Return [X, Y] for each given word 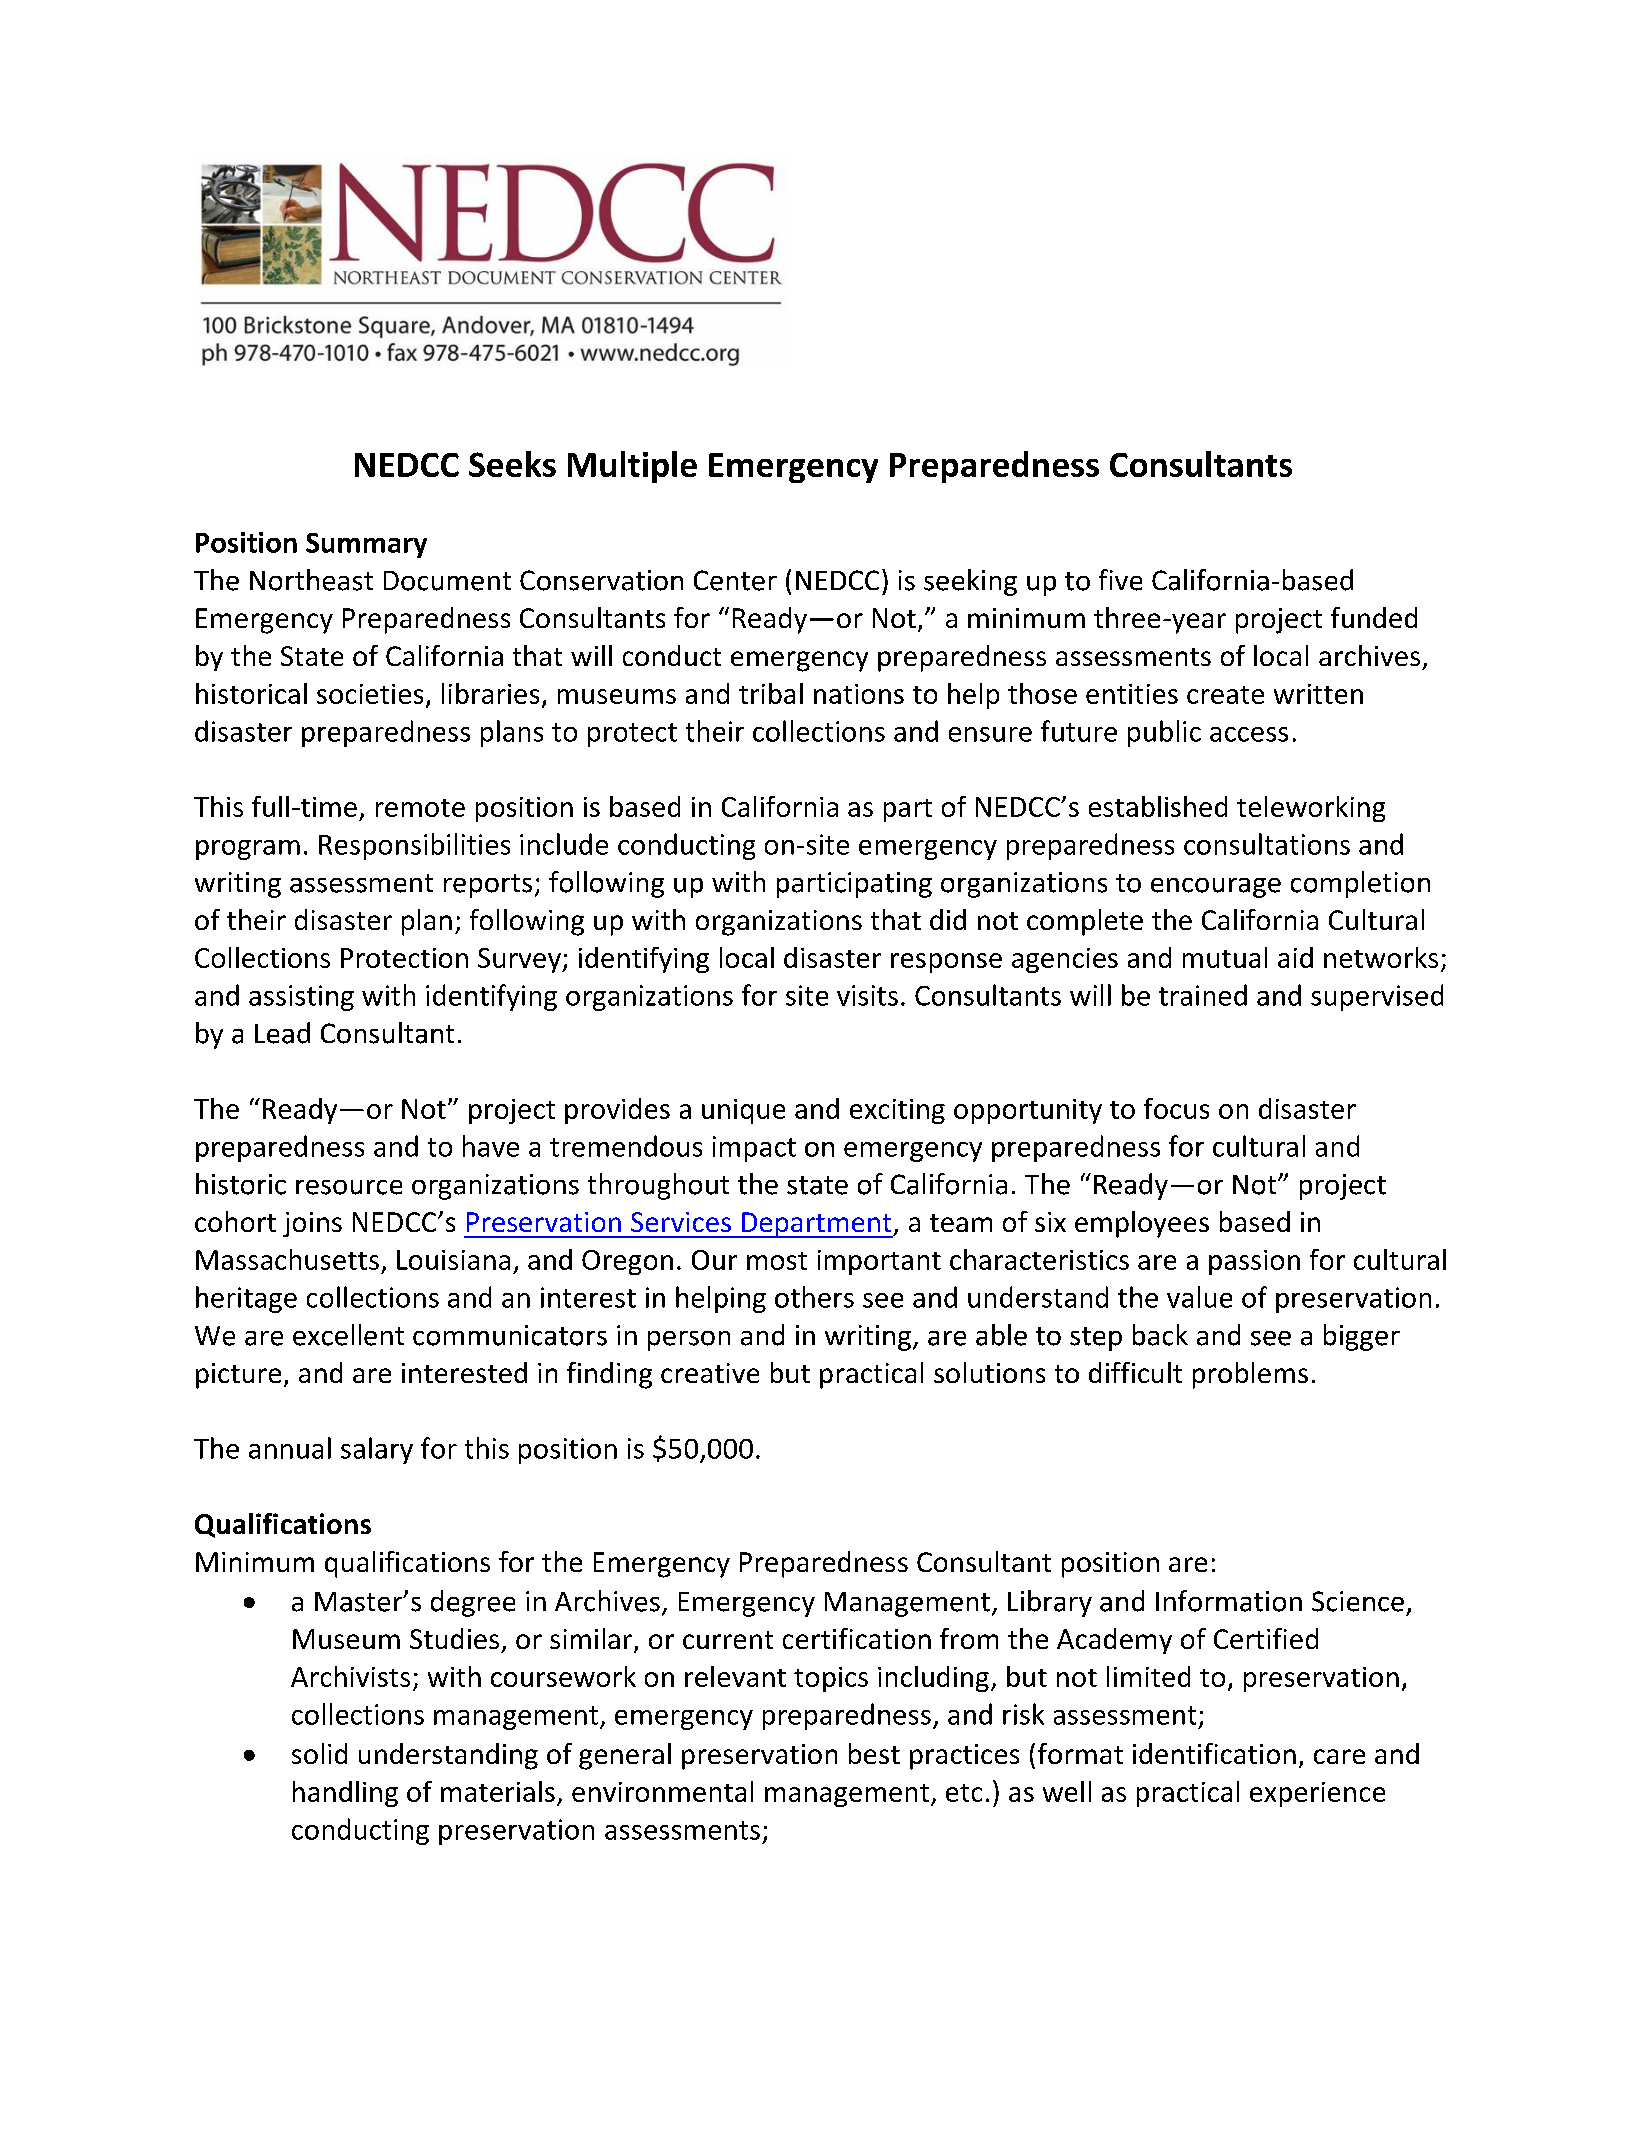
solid [319, 1753]
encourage [1216, 888]
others [814, 1297]
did [948, 919]
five [1120, 580]
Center [735, 580]
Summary [366, 545]
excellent [348, 1335]
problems [1250, 1375]
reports [488, 886]
